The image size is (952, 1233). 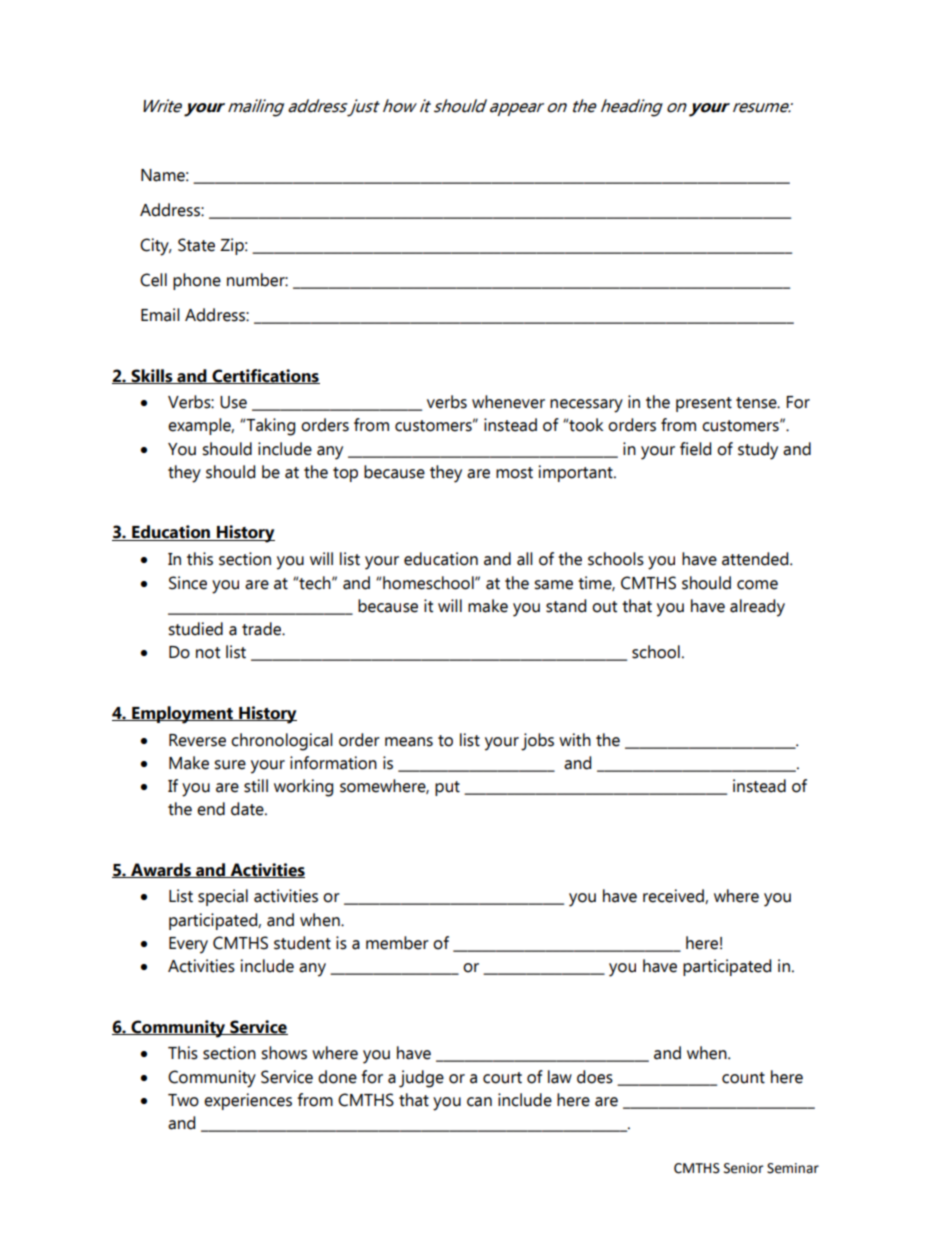 I want to click on received, so click(x=674, y=896).
